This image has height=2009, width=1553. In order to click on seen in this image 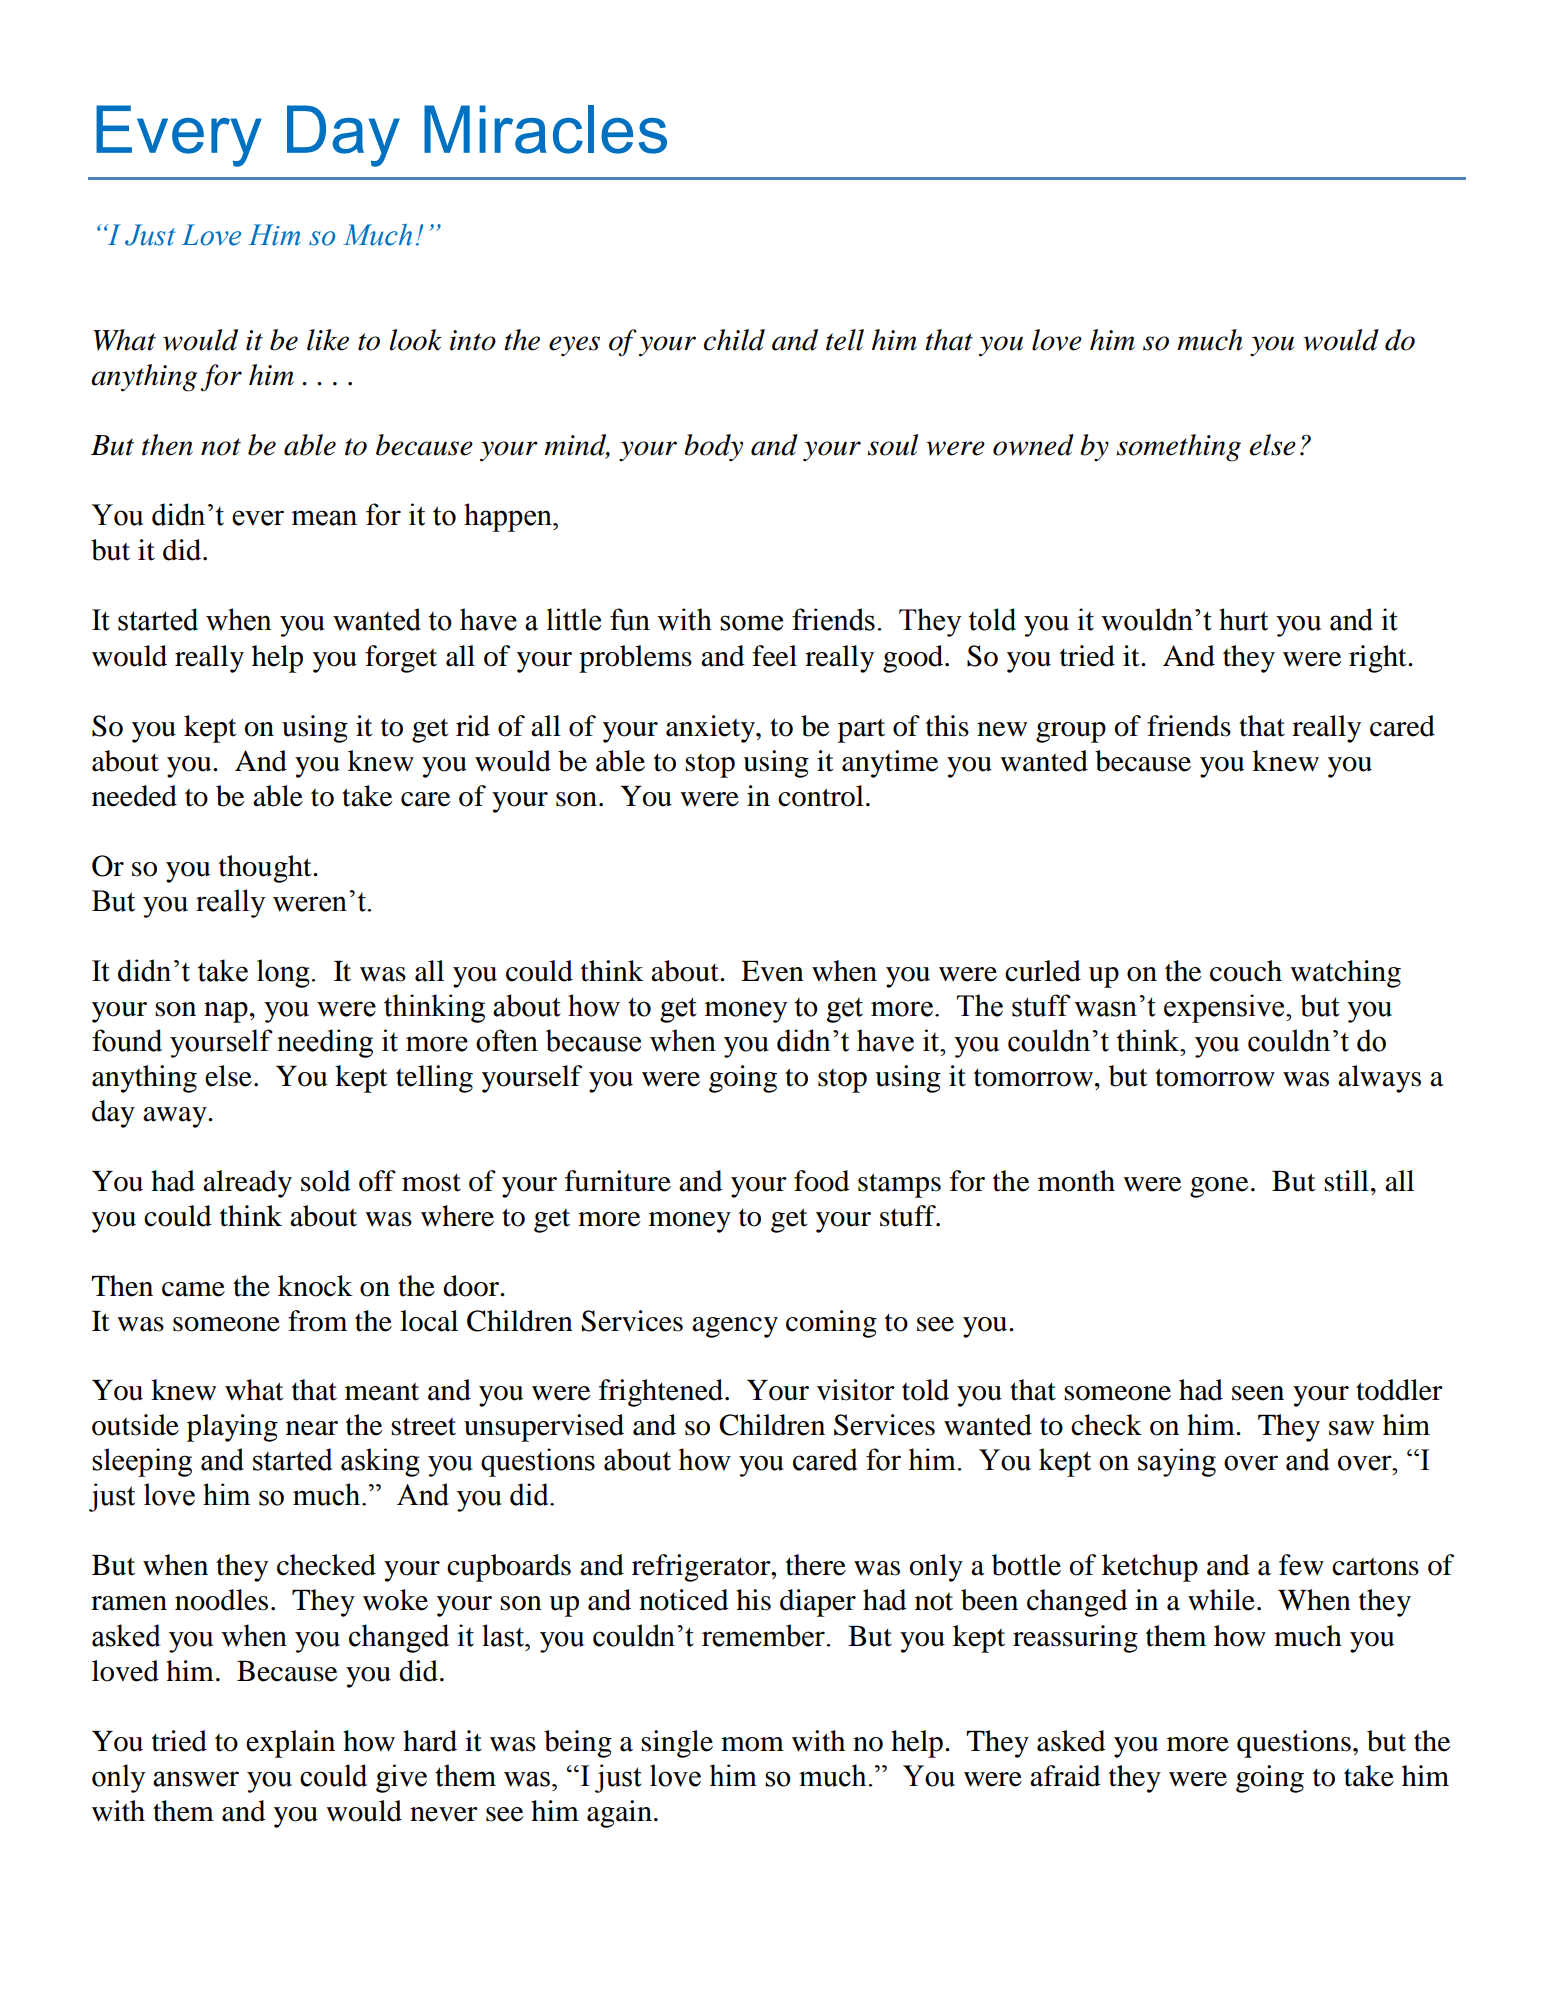, I will do `click(1258, 1393)`.
